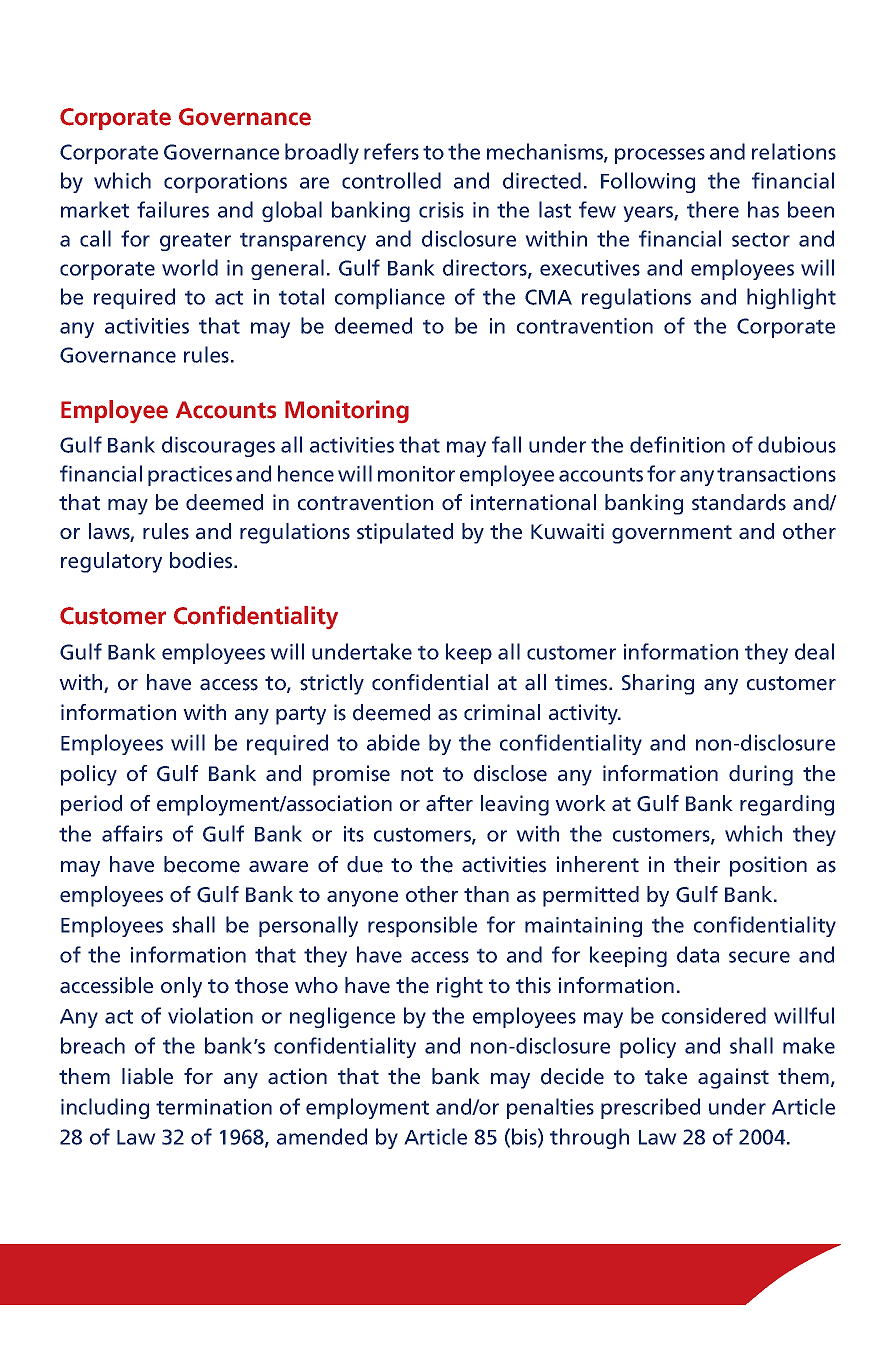 The image size is (896, 1345). What do you see at coordinates (733, 1078) in the document?
I see `against` at bounding box center [733, 1078].
